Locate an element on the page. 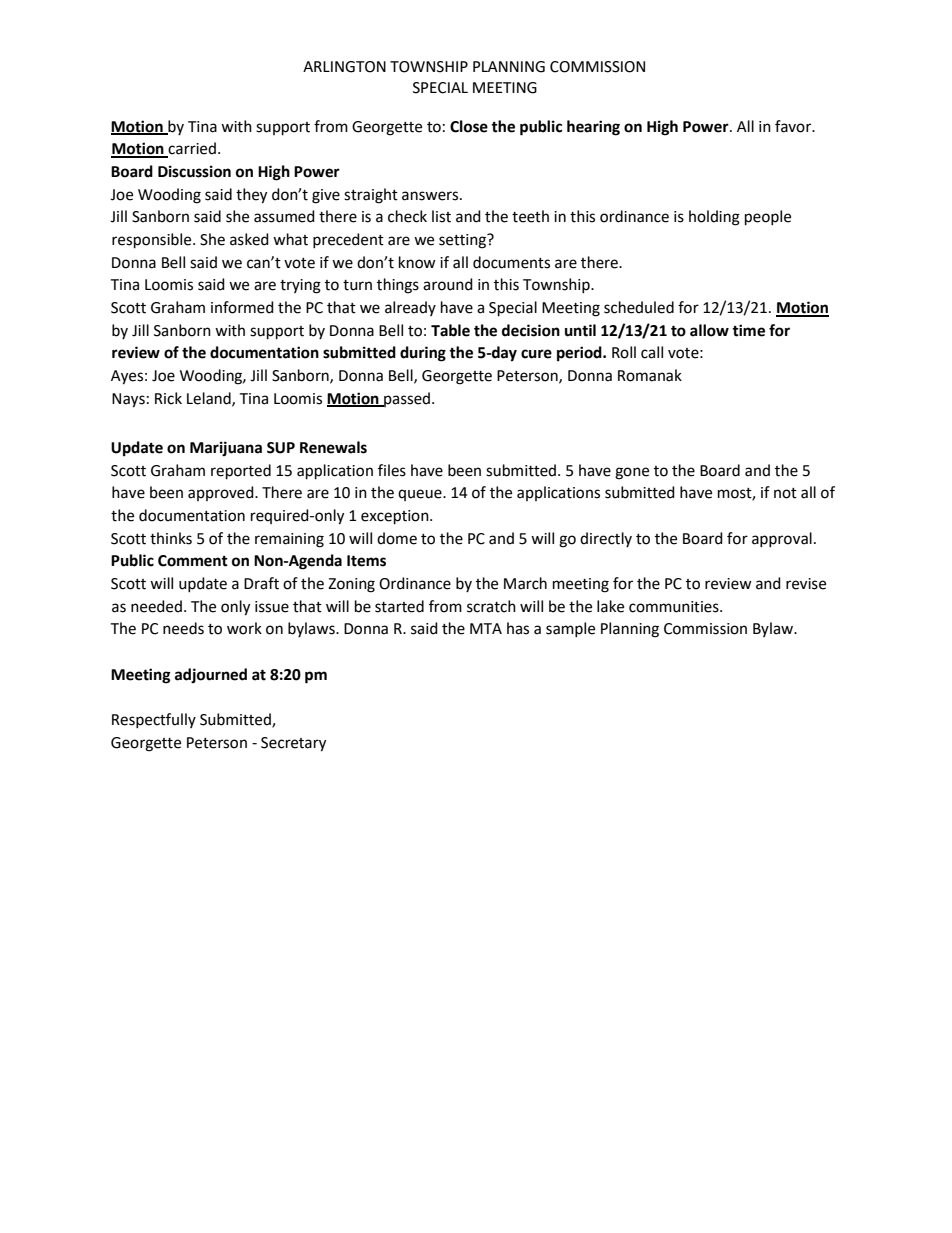  around is located at coordinates (448, 284).
